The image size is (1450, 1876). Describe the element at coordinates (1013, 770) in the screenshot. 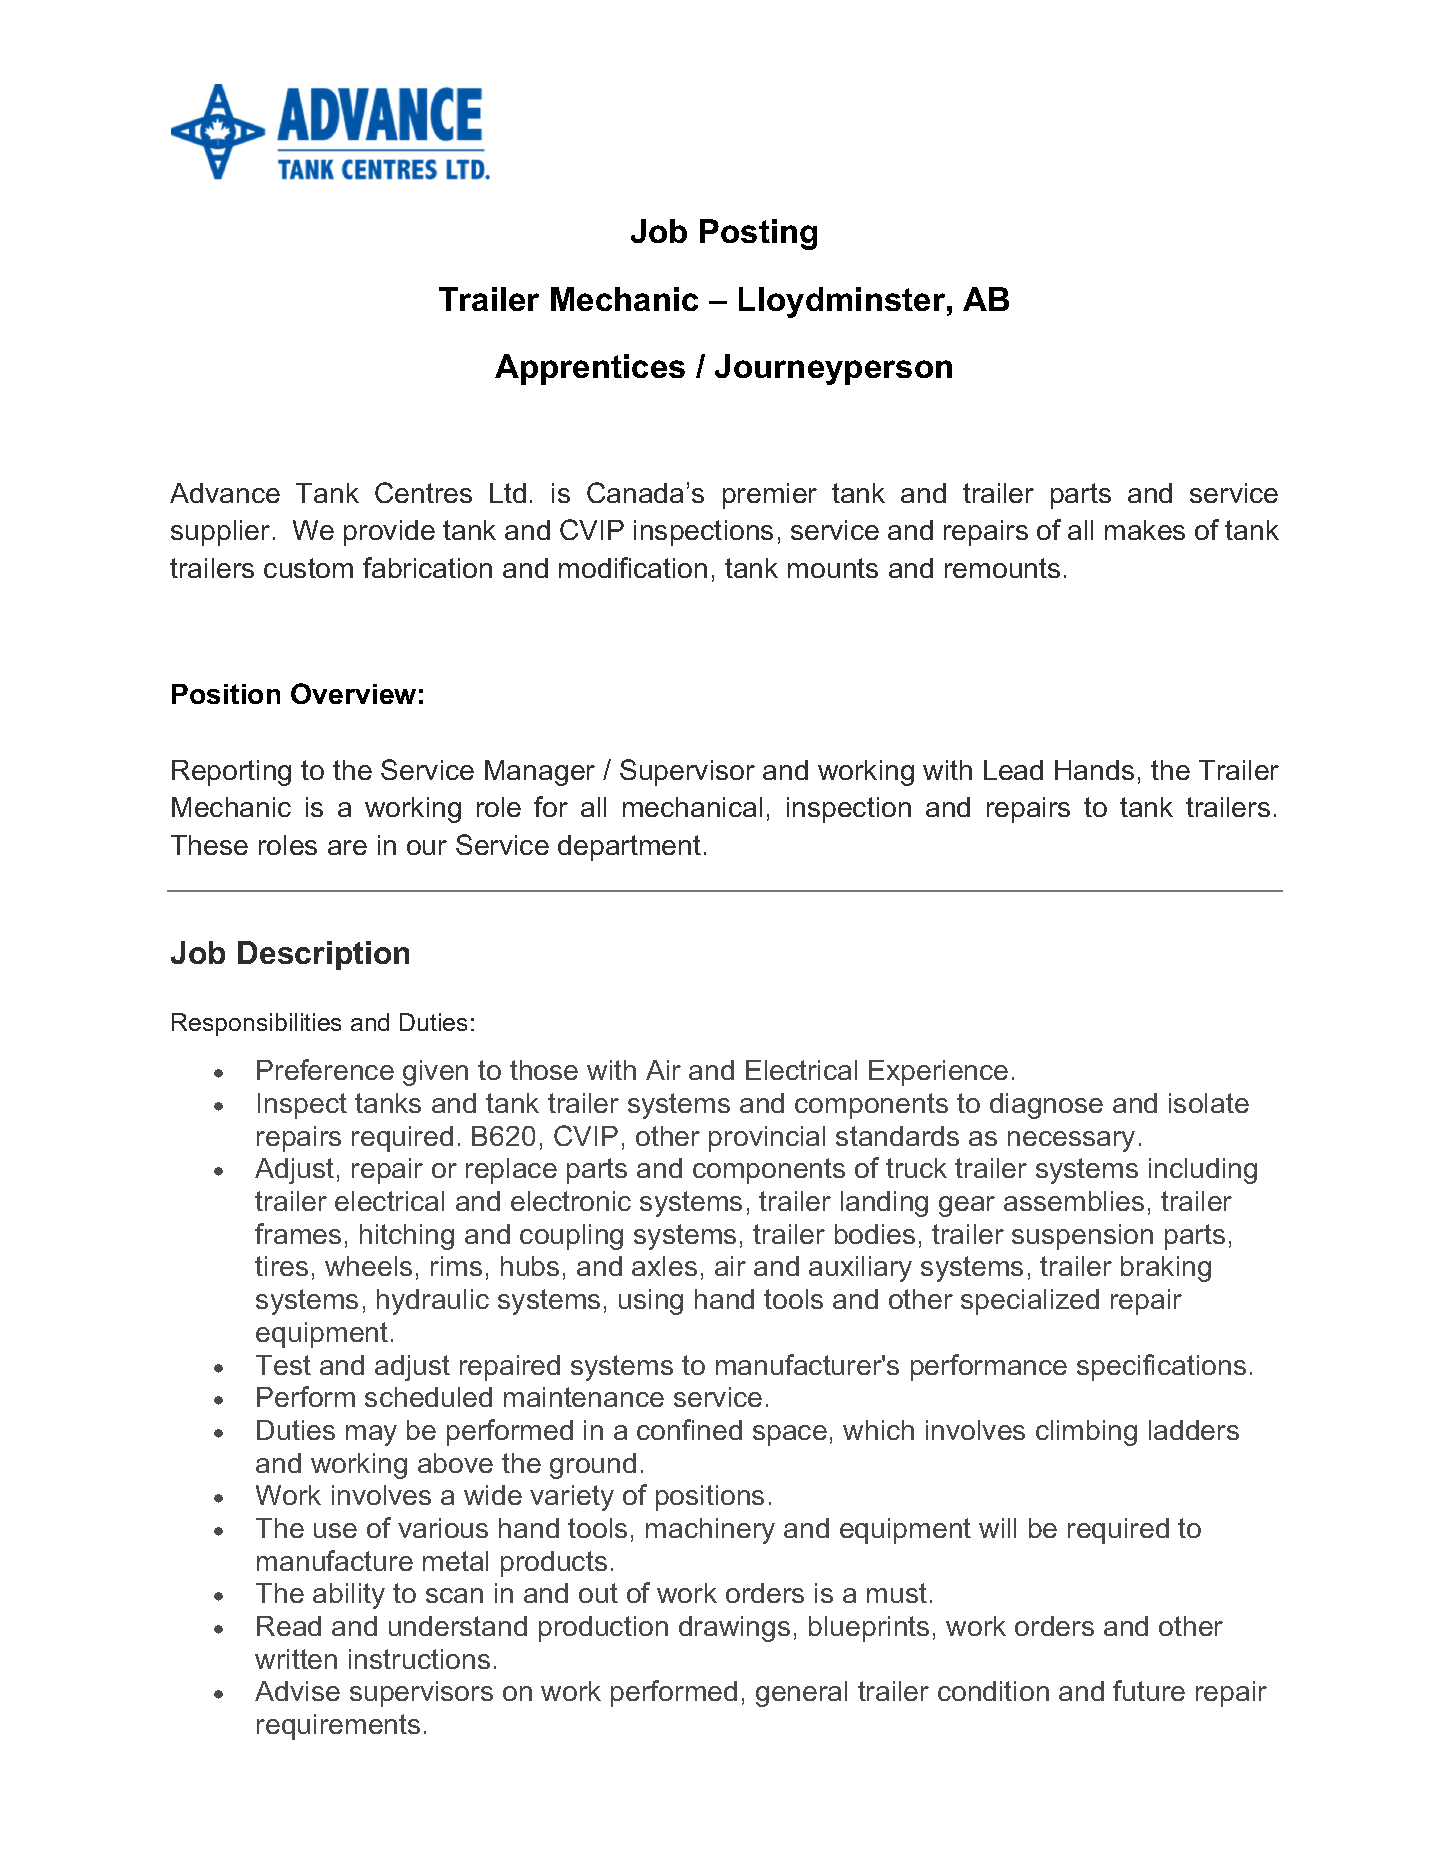

I see `Lead` at that location.
